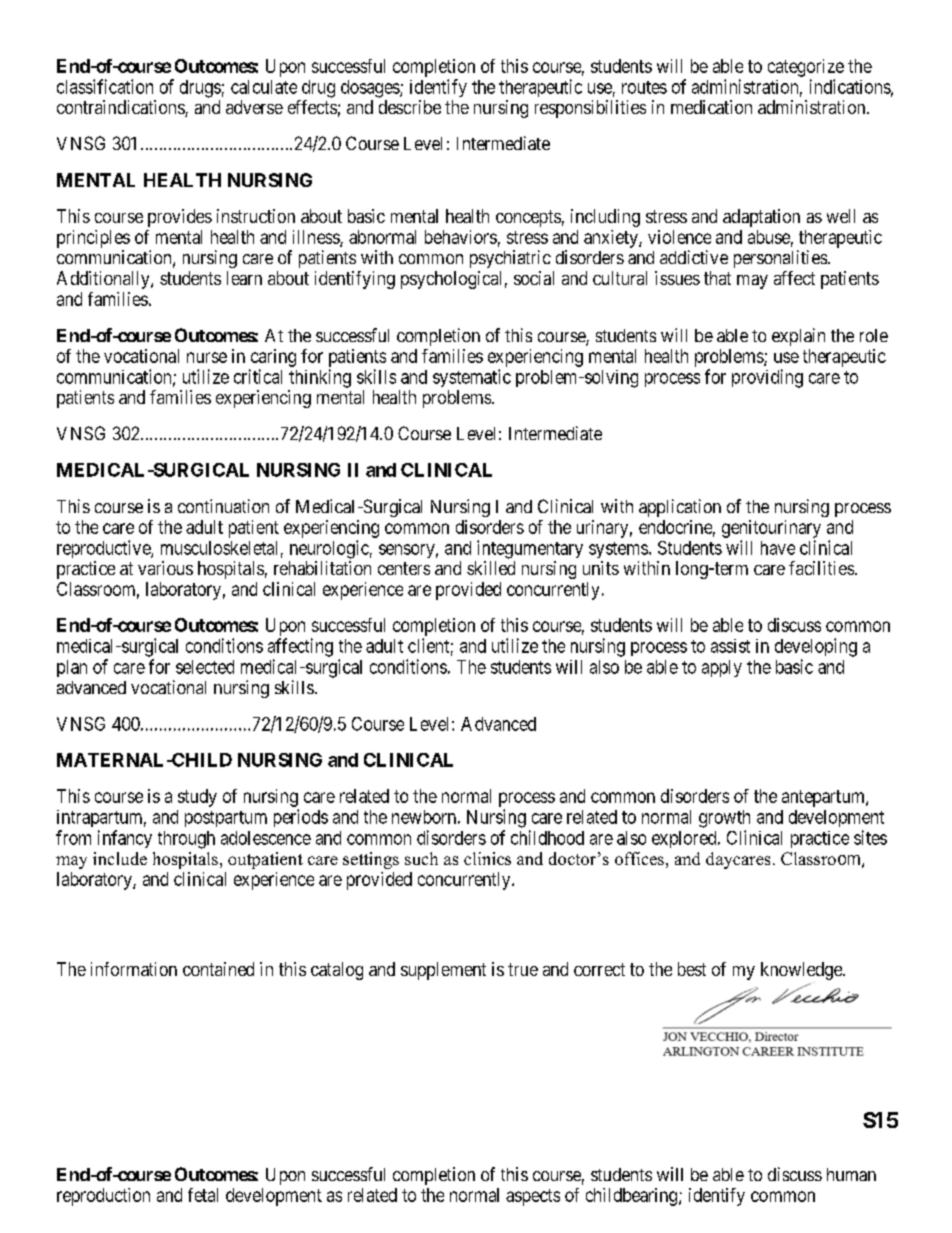 The height and width of the page is (1233, 952). I want to click on categorize, so click(806, 68).
